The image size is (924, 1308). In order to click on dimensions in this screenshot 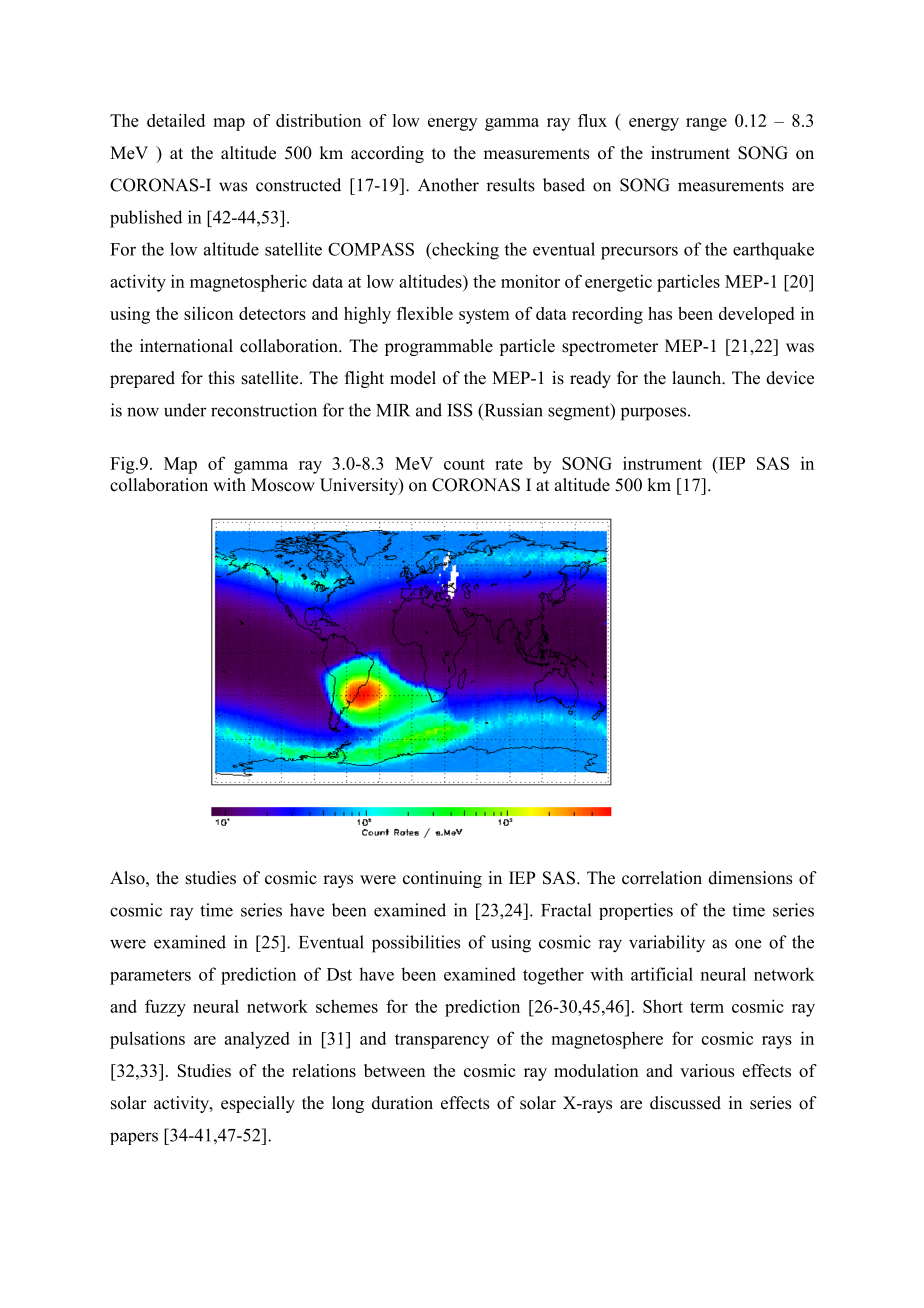, I will do `click(750, 878)`.
